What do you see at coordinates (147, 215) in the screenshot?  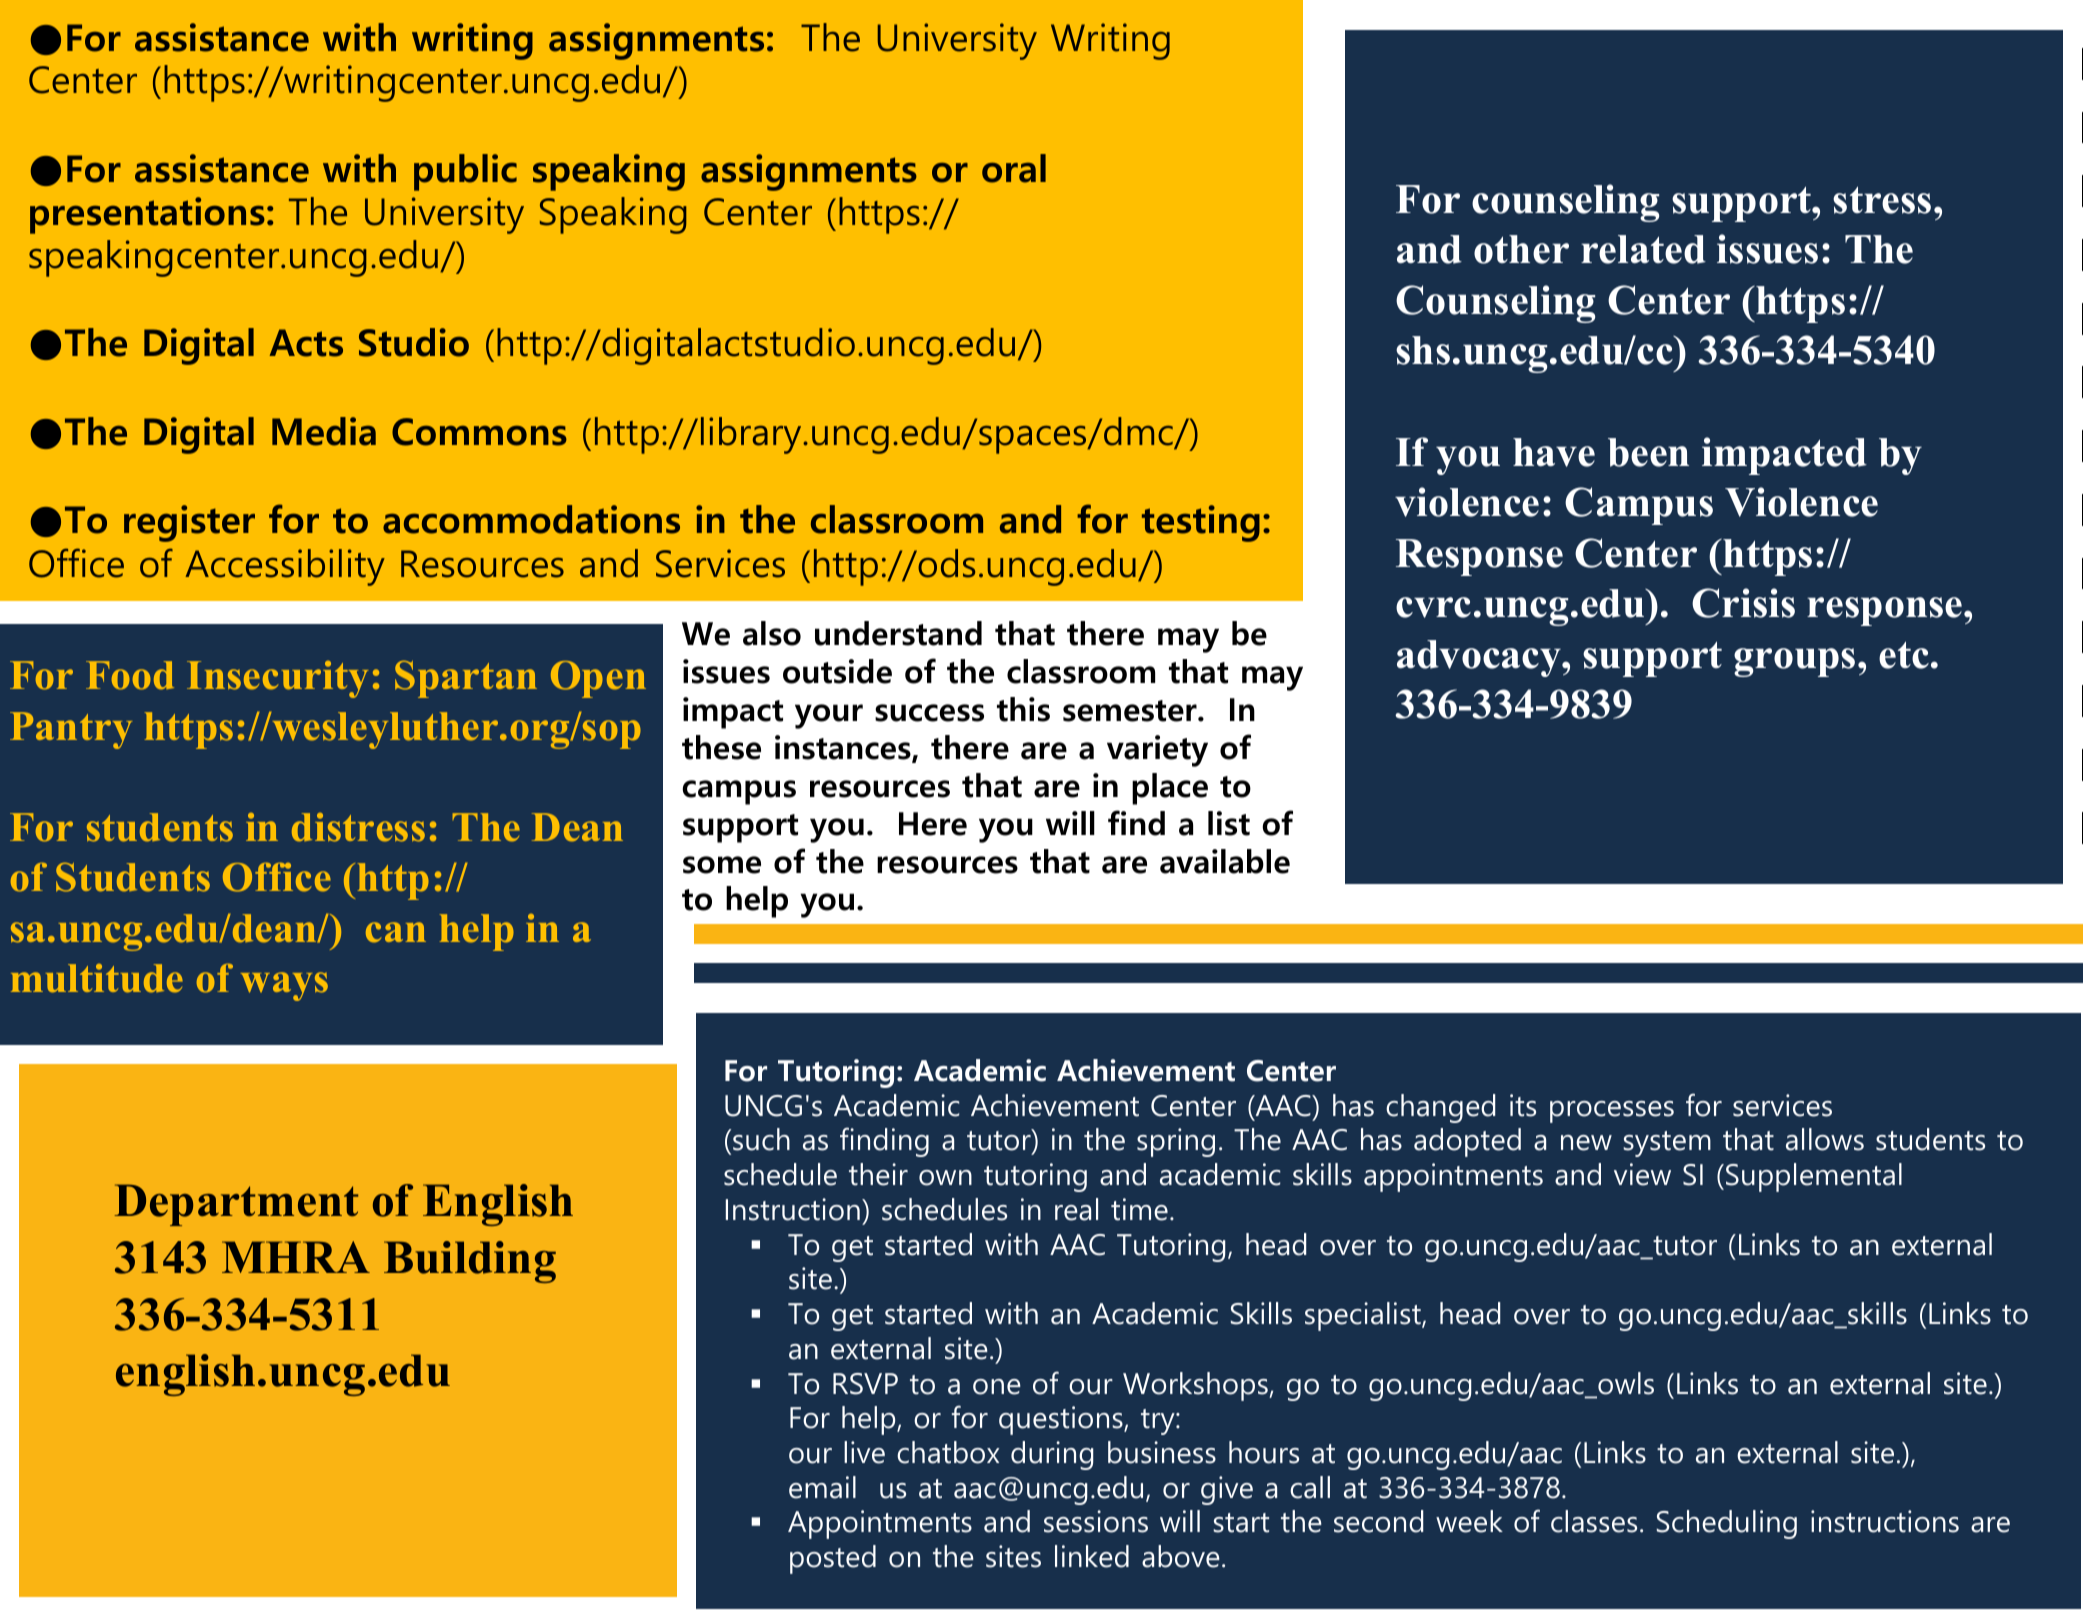 I see `presentations` at bounding box center [147, 215].
